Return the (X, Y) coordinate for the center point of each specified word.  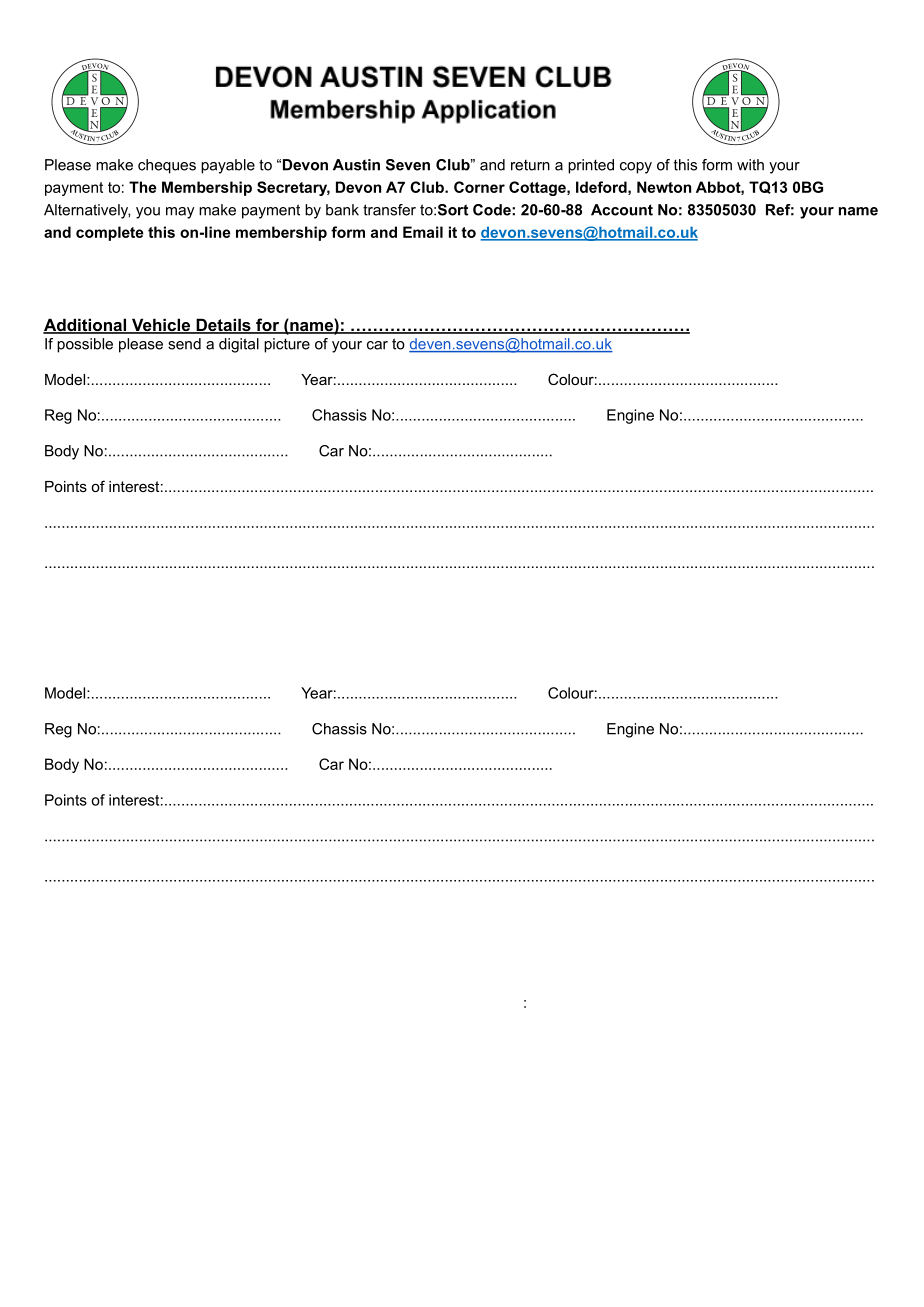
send (184, 344)
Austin (356, 165)
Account (622, 210)
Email (423, 232)
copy (636, 168)
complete (110, 233)
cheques (167, 166)
